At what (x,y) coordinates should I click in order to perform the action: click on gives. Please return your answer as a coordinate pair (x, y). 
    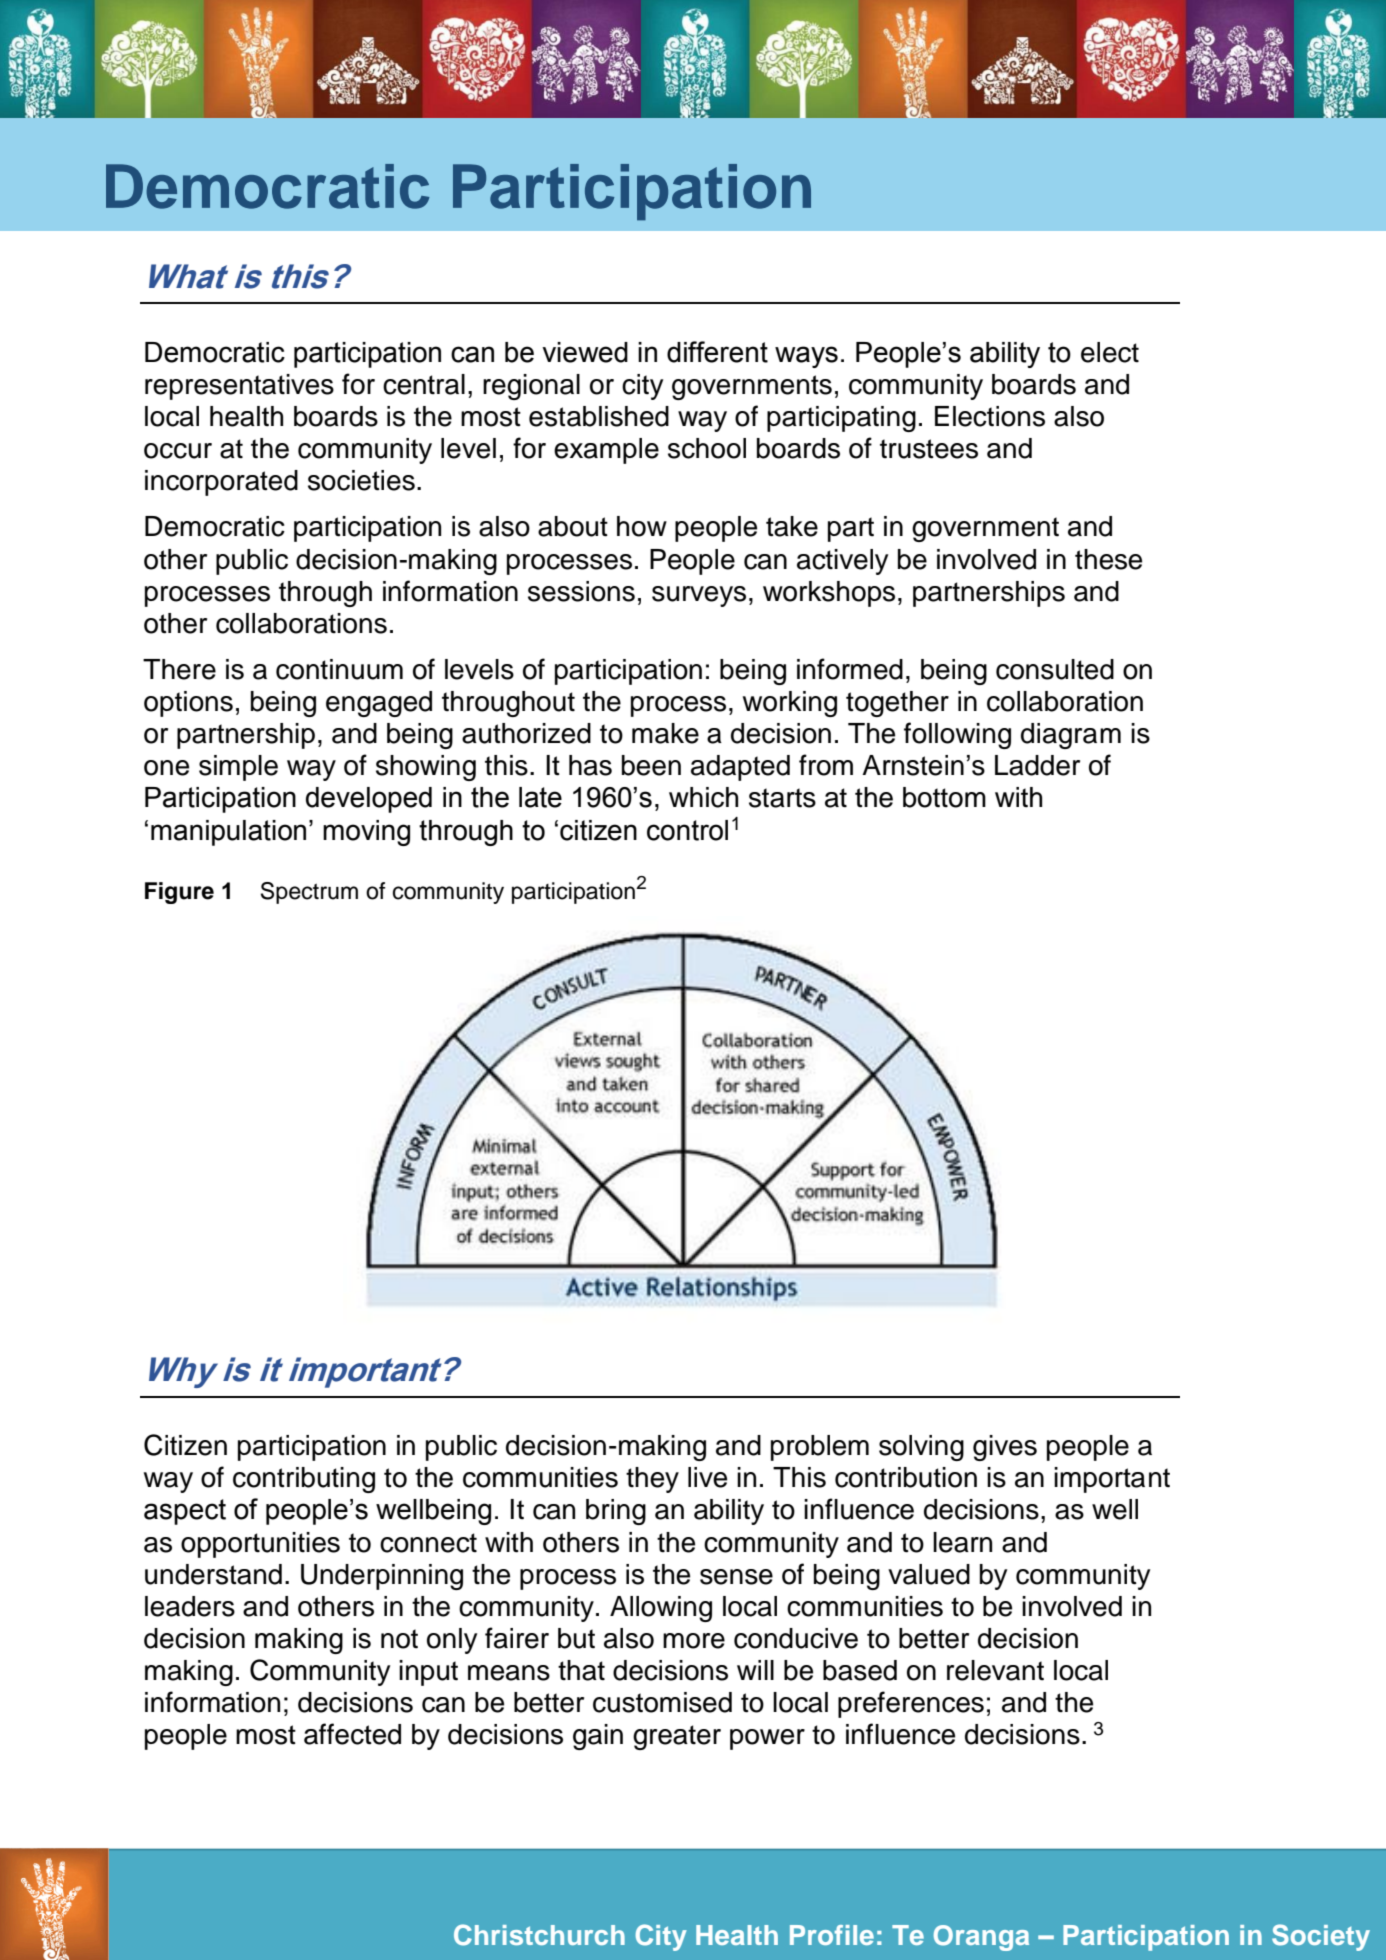
    Looking at the image, I should click on (1005, 1448).
